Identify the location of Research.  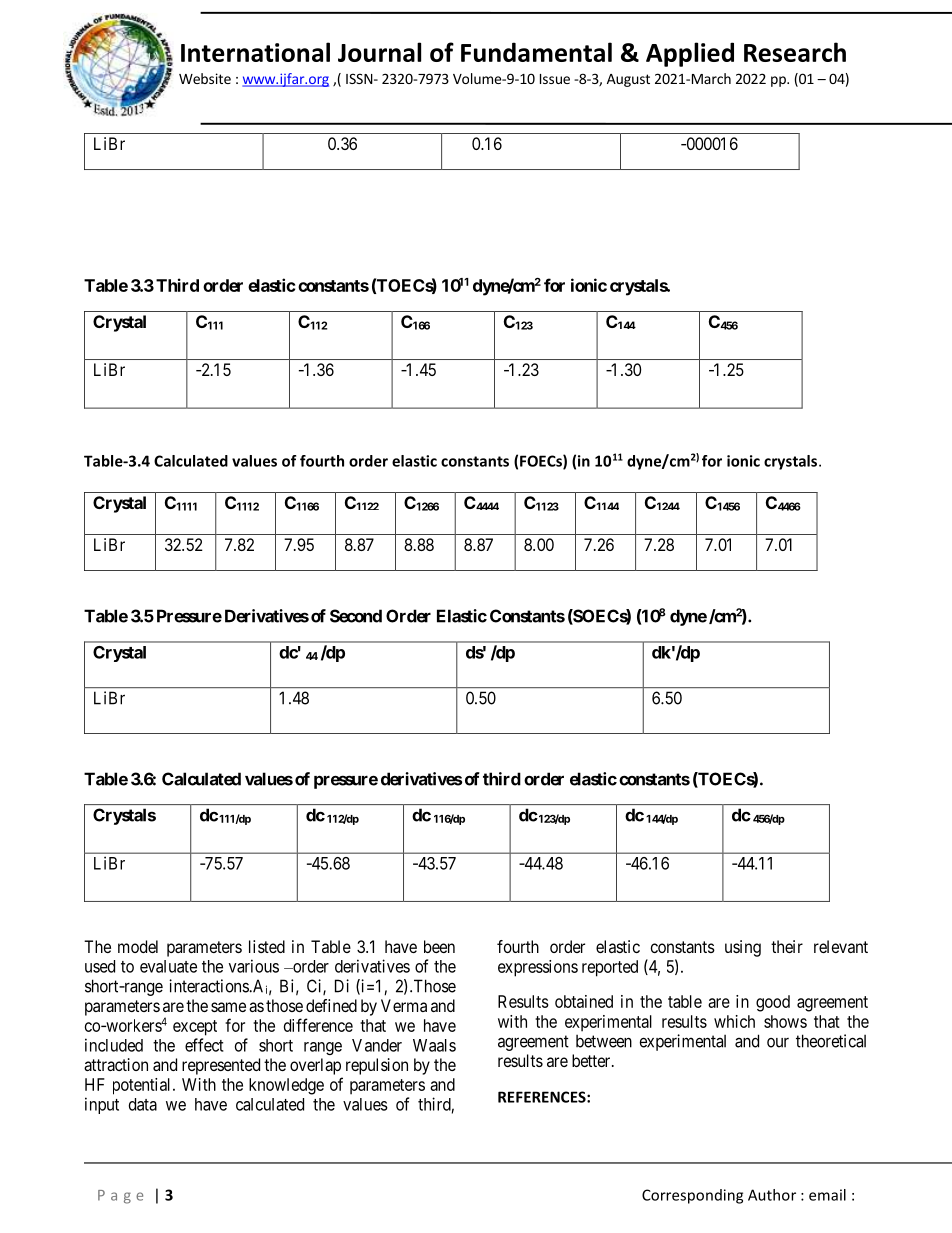
(795, 52).
